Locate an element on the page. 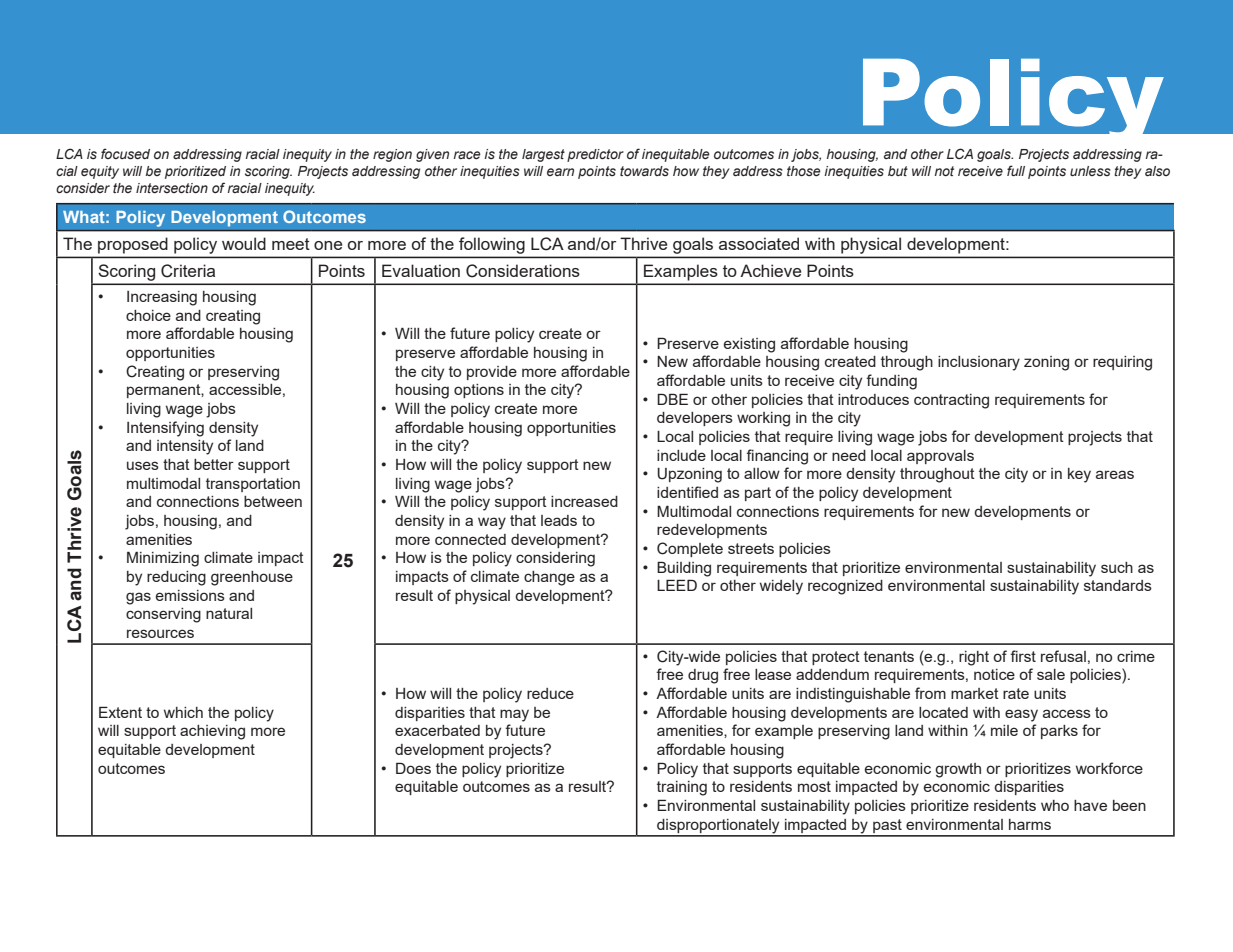  LEED is located at coordinates (677, 585).
